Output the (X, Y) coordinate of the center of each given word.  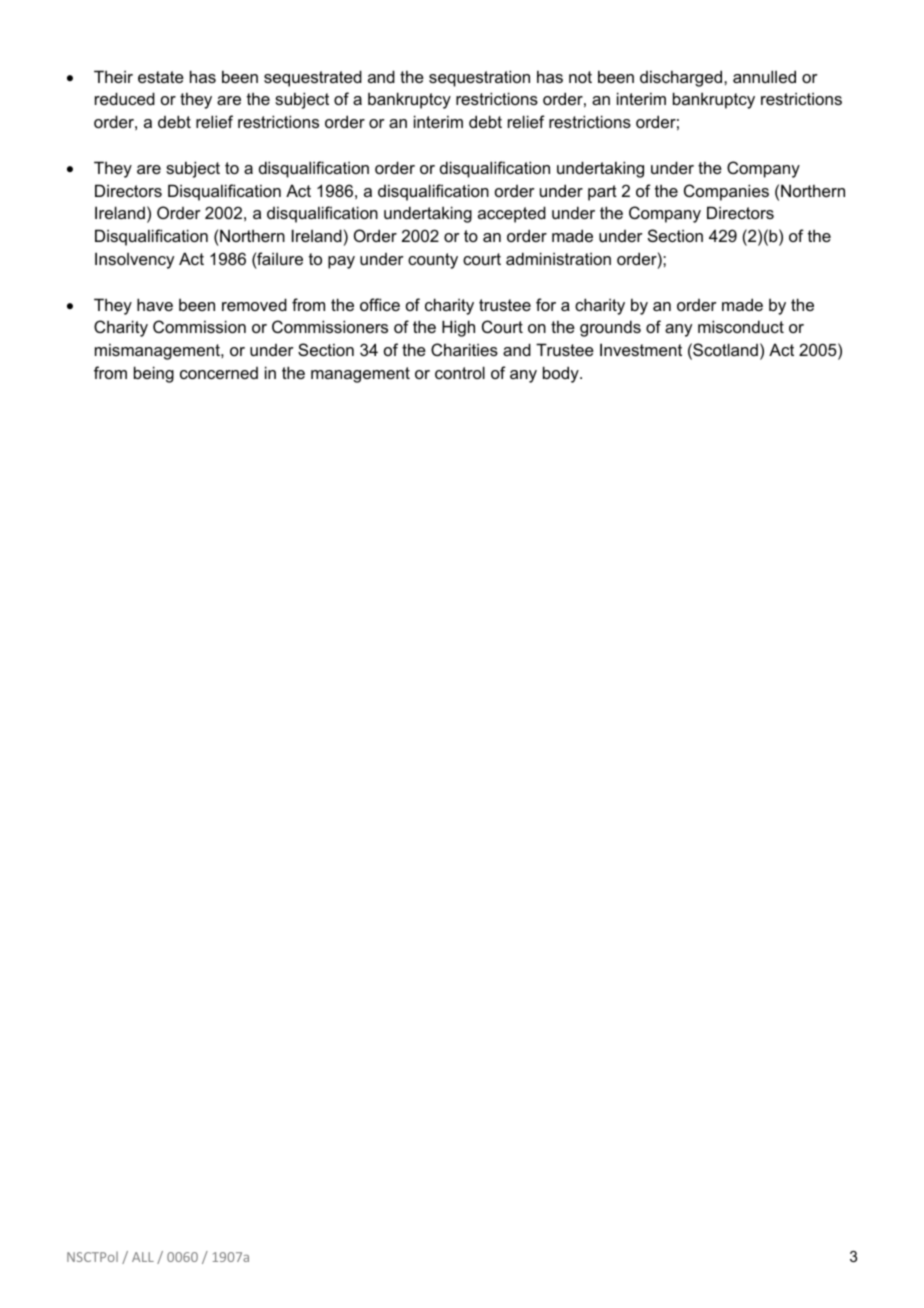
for (546, 304)
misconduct (741, 326)
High (458, 328)
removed (254, 304)
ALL (143, 1257)
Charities (464, 349)
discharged (681, 78)
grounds (610, 328)
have (155, 304)
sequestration (479, 78)
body (562, 374)
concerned (219, 373)
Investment (641, 349)
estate (161, 77)
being (154, 374)
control (460, 372)
